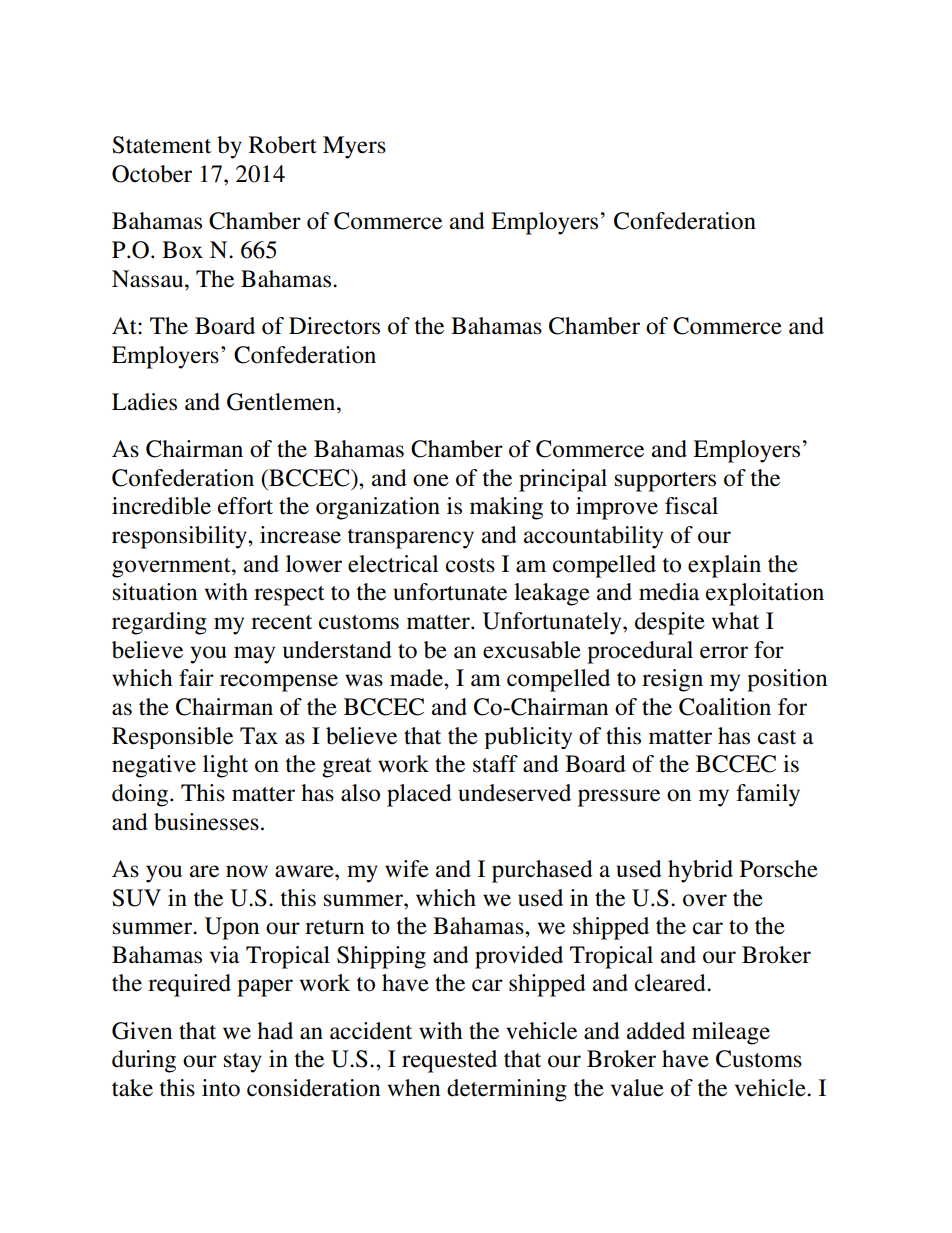 This document has height=1233, width=952. Describe the element at coordinates (152, 174) in the document. I see `October` at that location.
